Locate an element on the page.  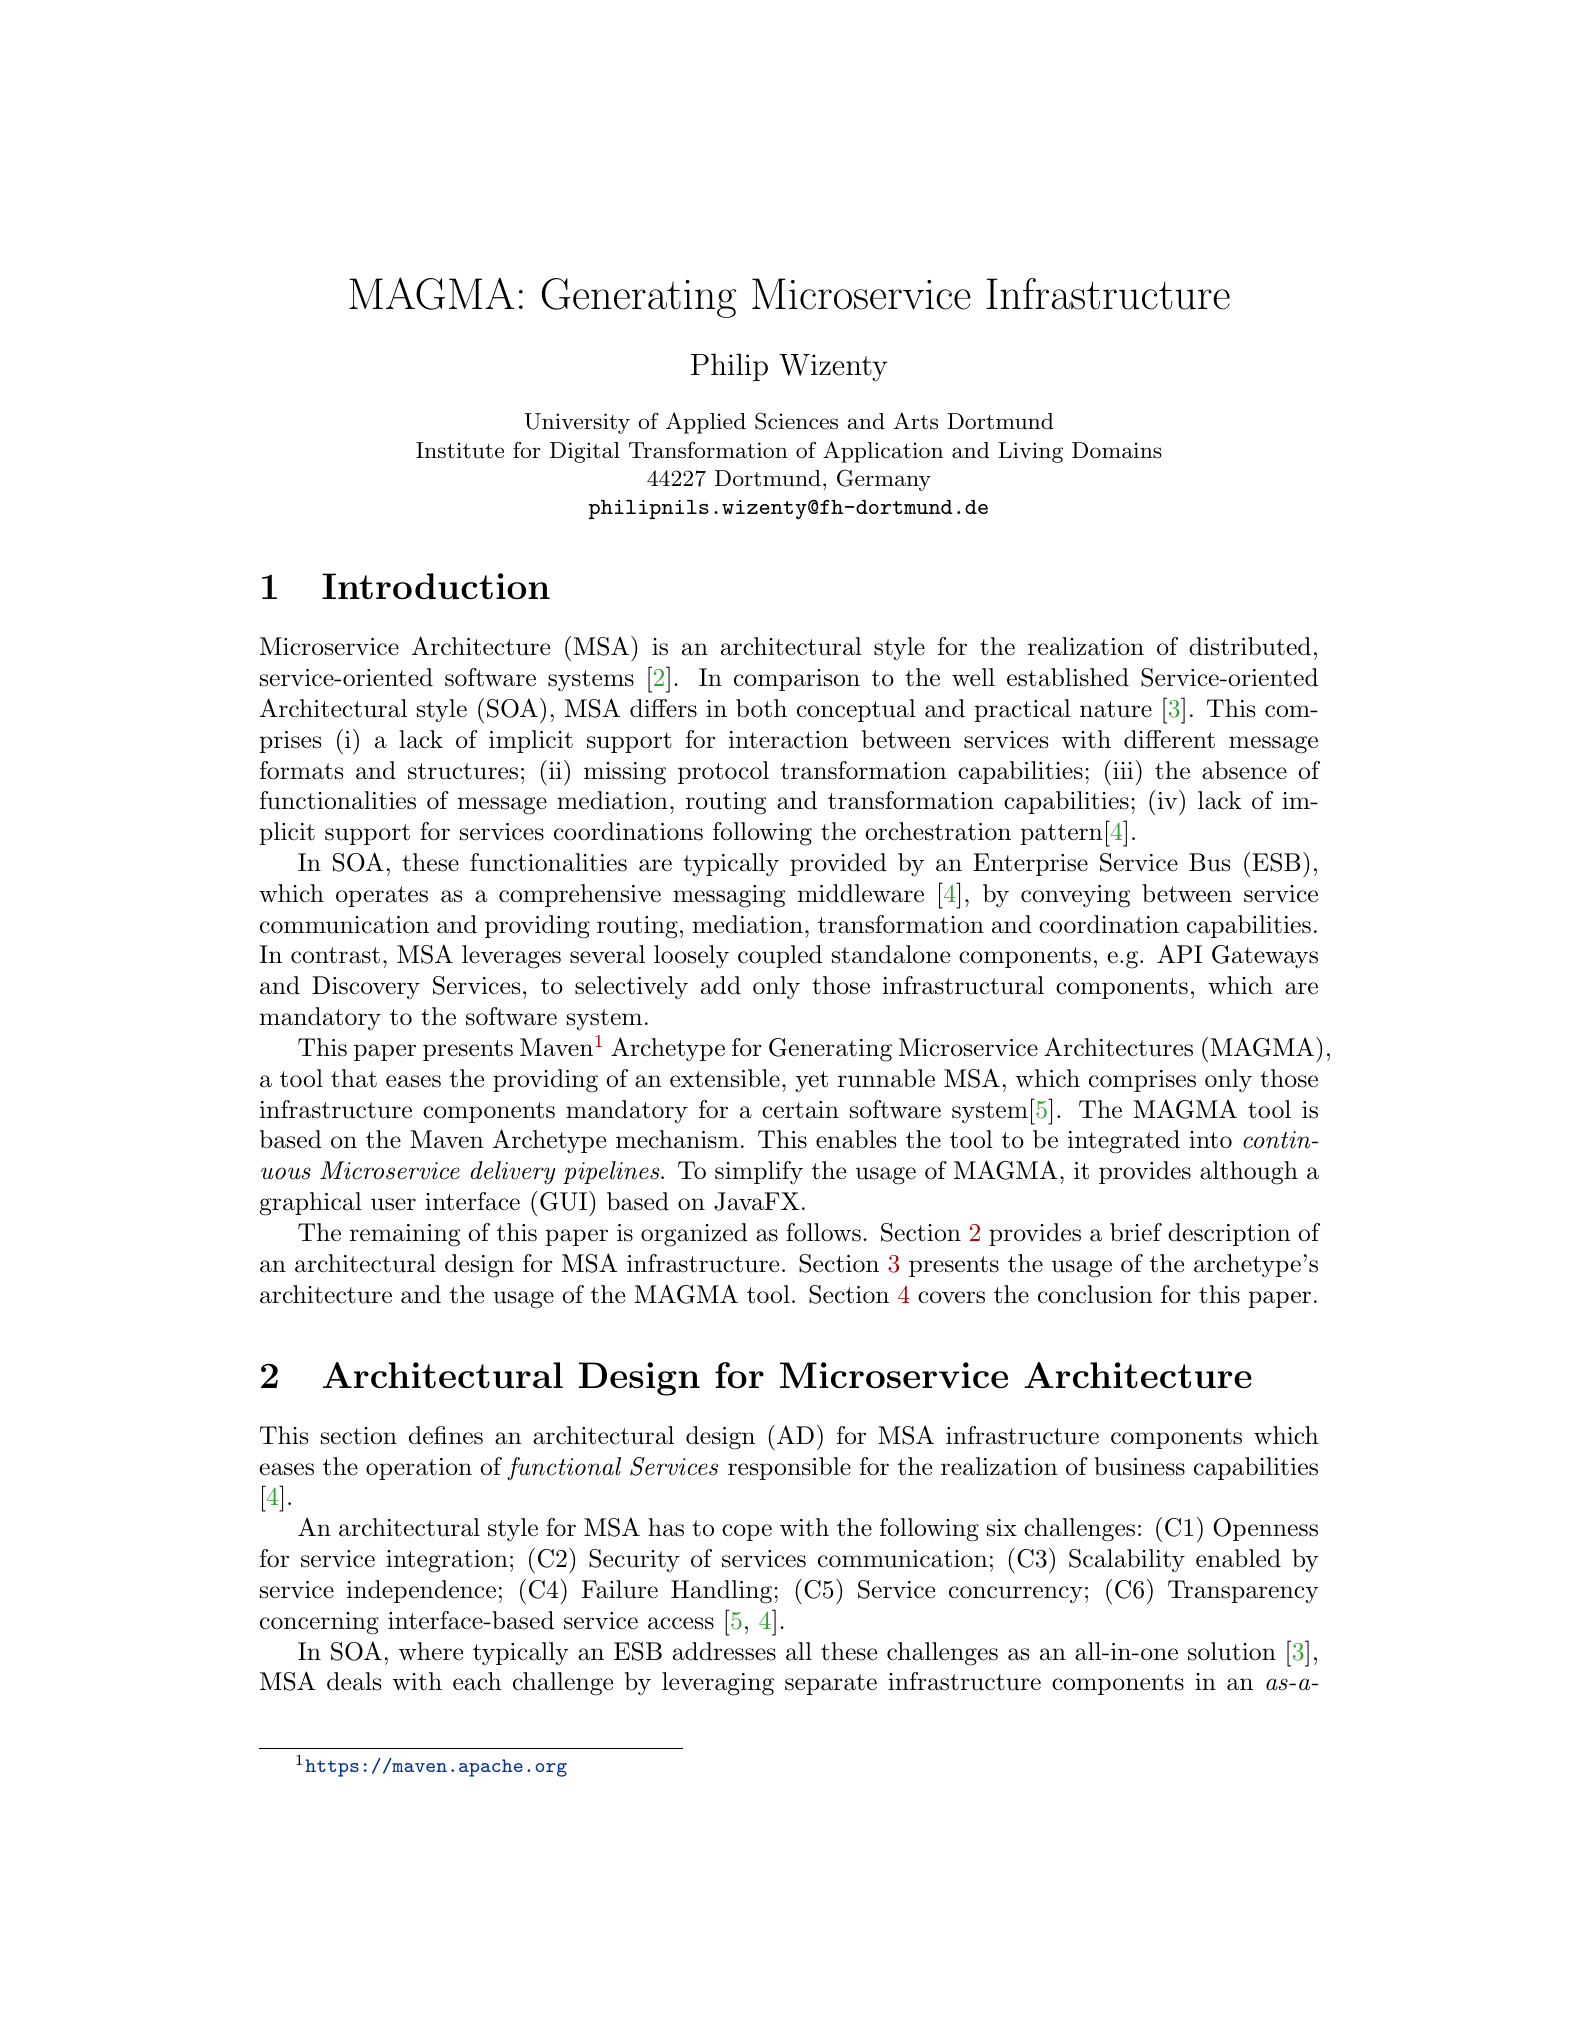
Sciences is located at coordinates (796, 421).
